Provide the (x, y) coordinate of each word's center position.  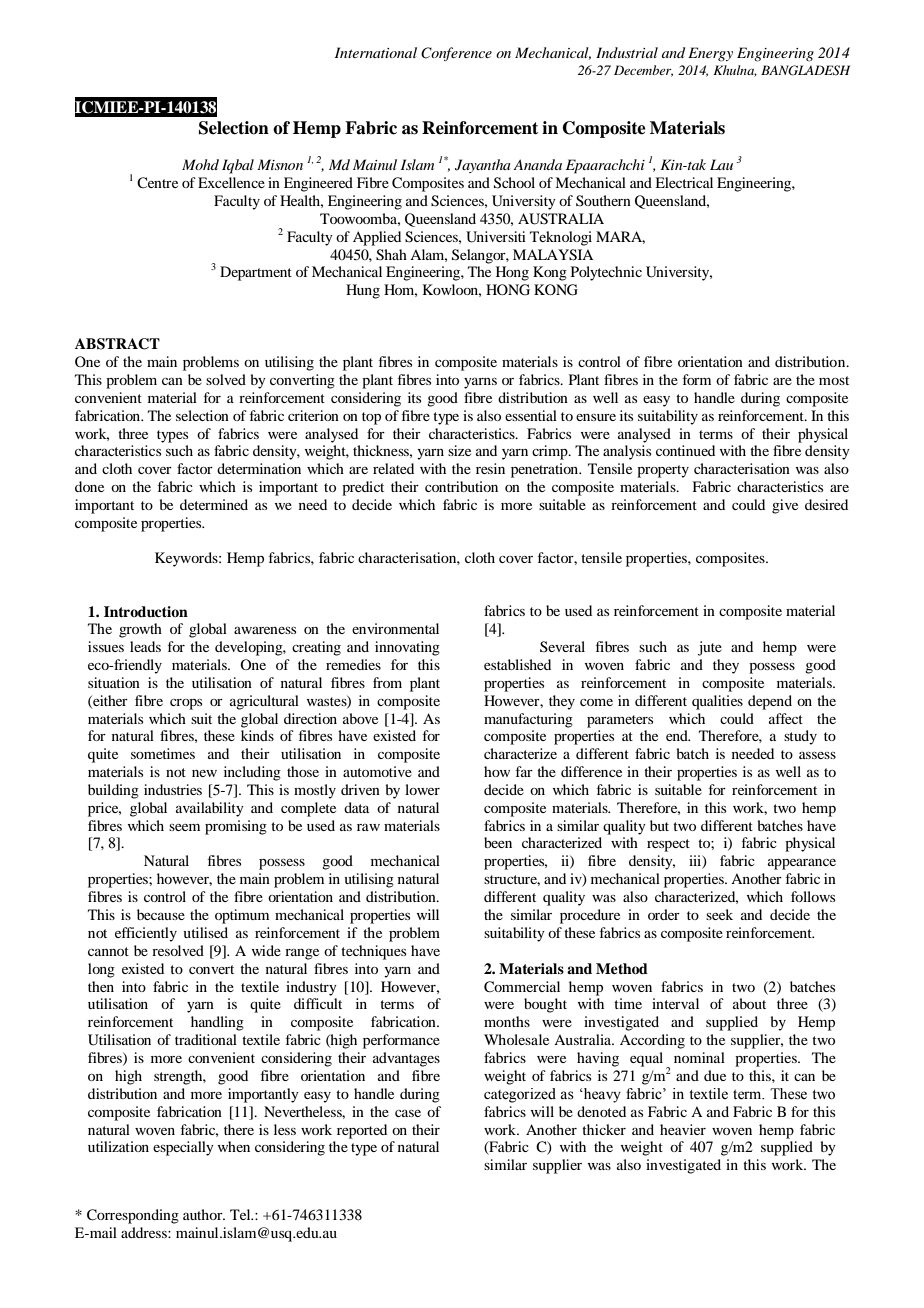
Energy (710, 54)
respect (668, 845)
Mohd (200, 164)
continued (685, 450)
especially (183, 1148)
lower (422, 789)
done (89, 486)
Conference (456, 54)
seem (184, 827)
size (459, 450)
